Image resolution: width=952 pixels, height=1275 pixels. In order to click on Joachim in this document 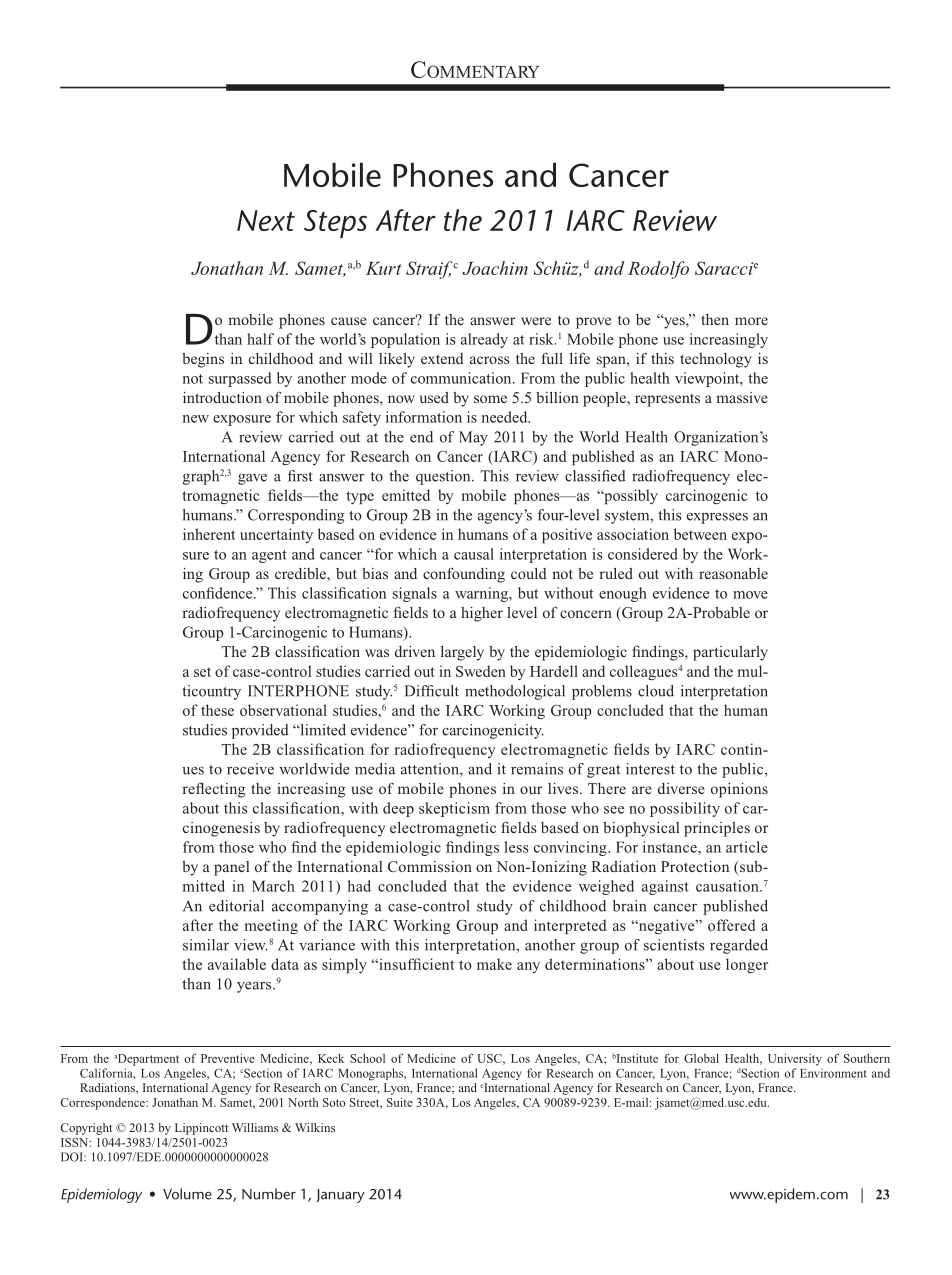, I will do `click(495, 268)`.
